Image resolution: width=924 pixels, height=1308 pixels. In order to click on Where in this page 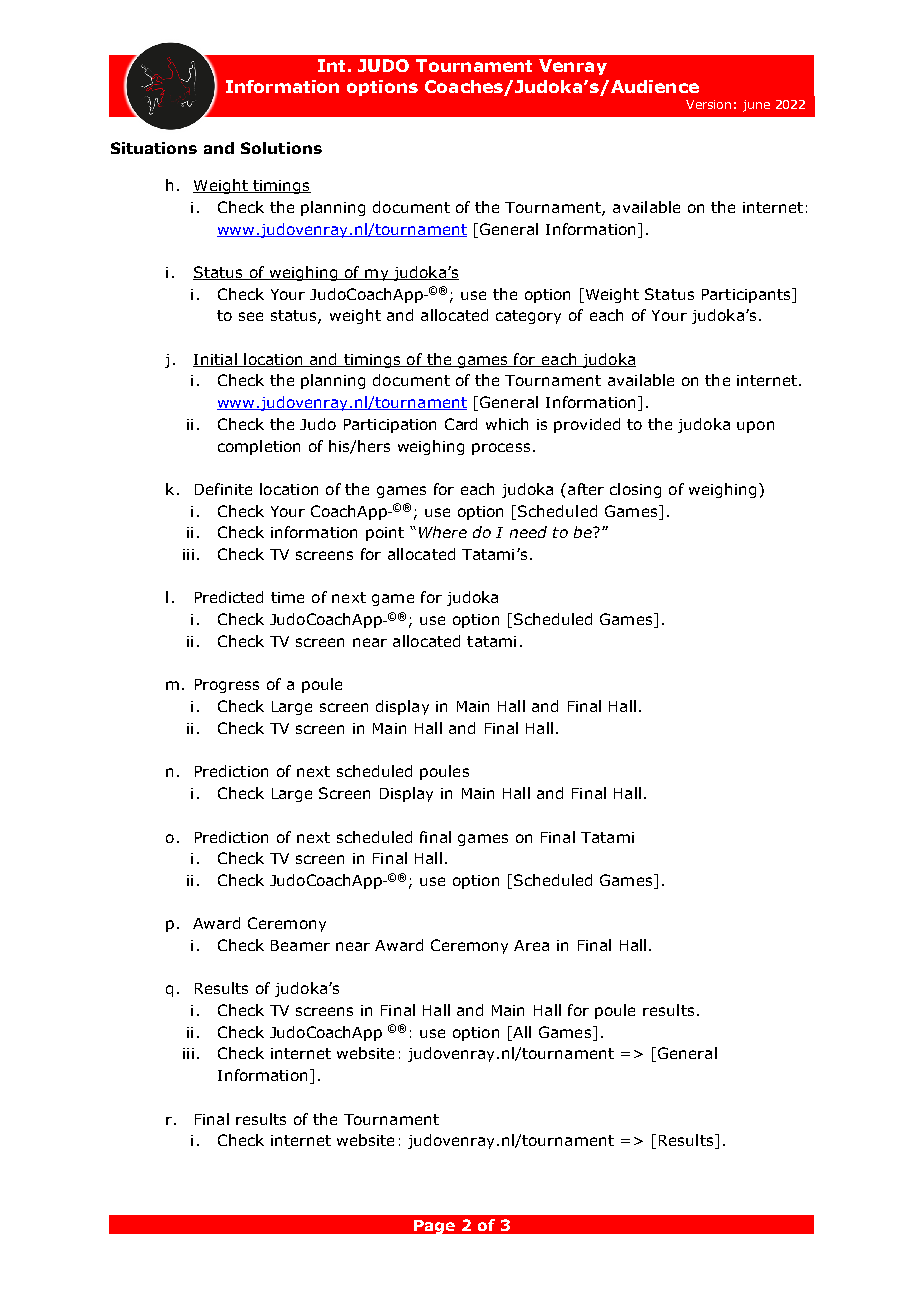, I will do `click(443, 532)`.
